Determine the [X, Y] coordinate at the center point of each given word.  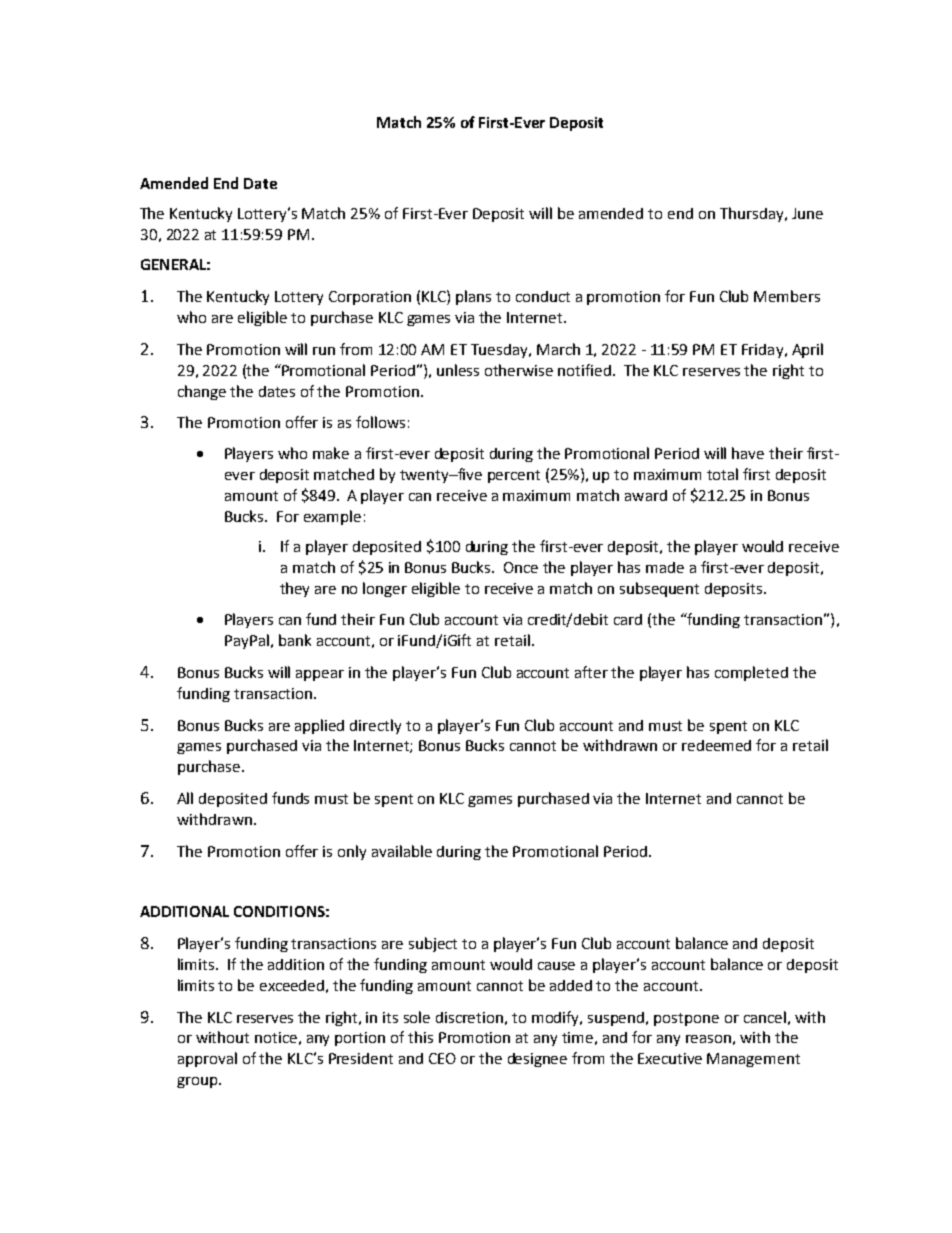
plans [473, 297]
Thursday [753, 214]
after [591, 672]
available [402, 851]
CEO [442, 1058]
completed [751, 673]
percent [514, 476]
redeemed [716, 745]
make [331, 453]
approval [207, 1059]
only [352, 852]
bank [295, 640]
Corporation [370, 298]
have [748, 453]
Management [753, 1060]
